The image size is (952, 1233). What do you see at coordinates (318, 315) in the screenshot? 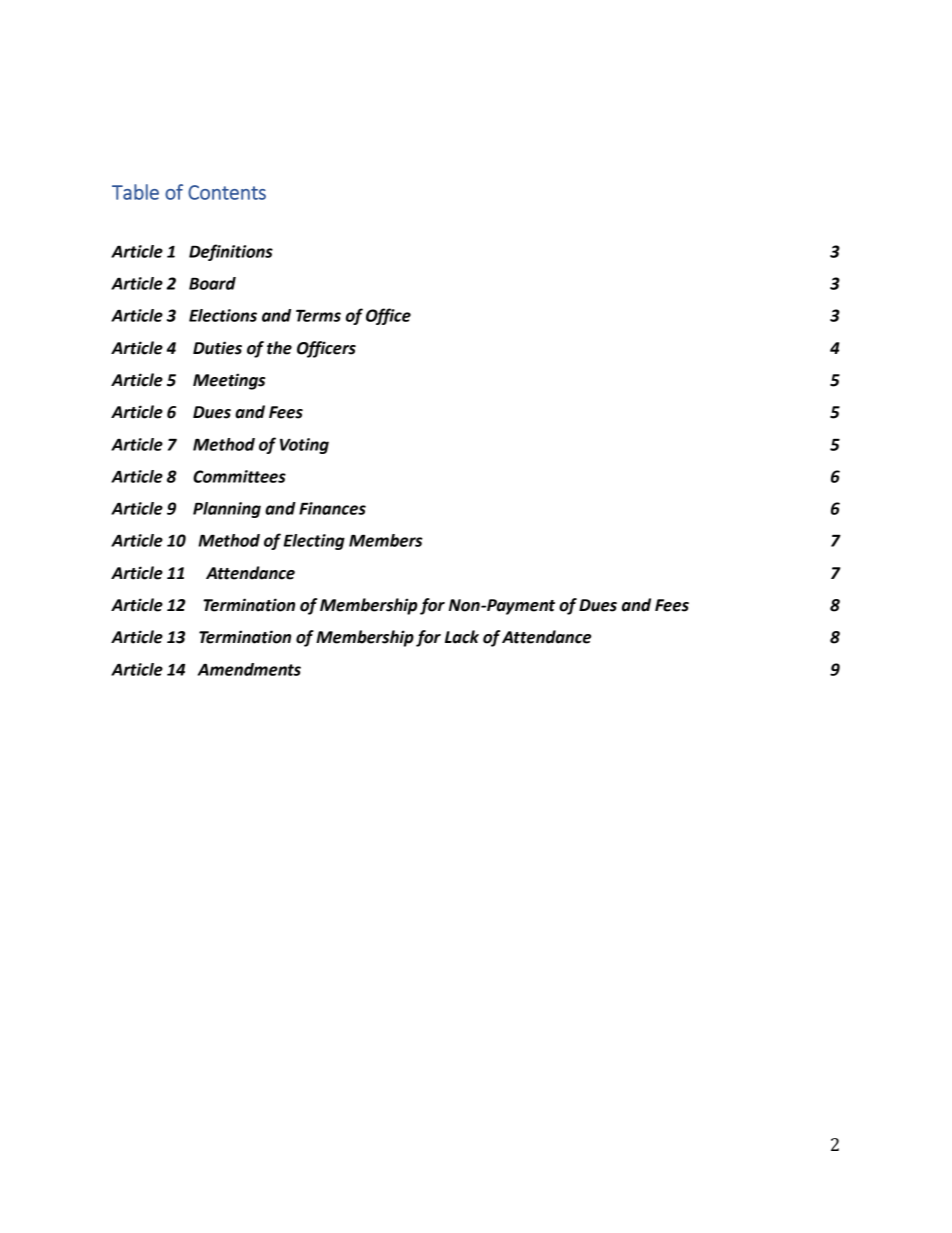
I see `Terms` at bounding box center [318, 315].
